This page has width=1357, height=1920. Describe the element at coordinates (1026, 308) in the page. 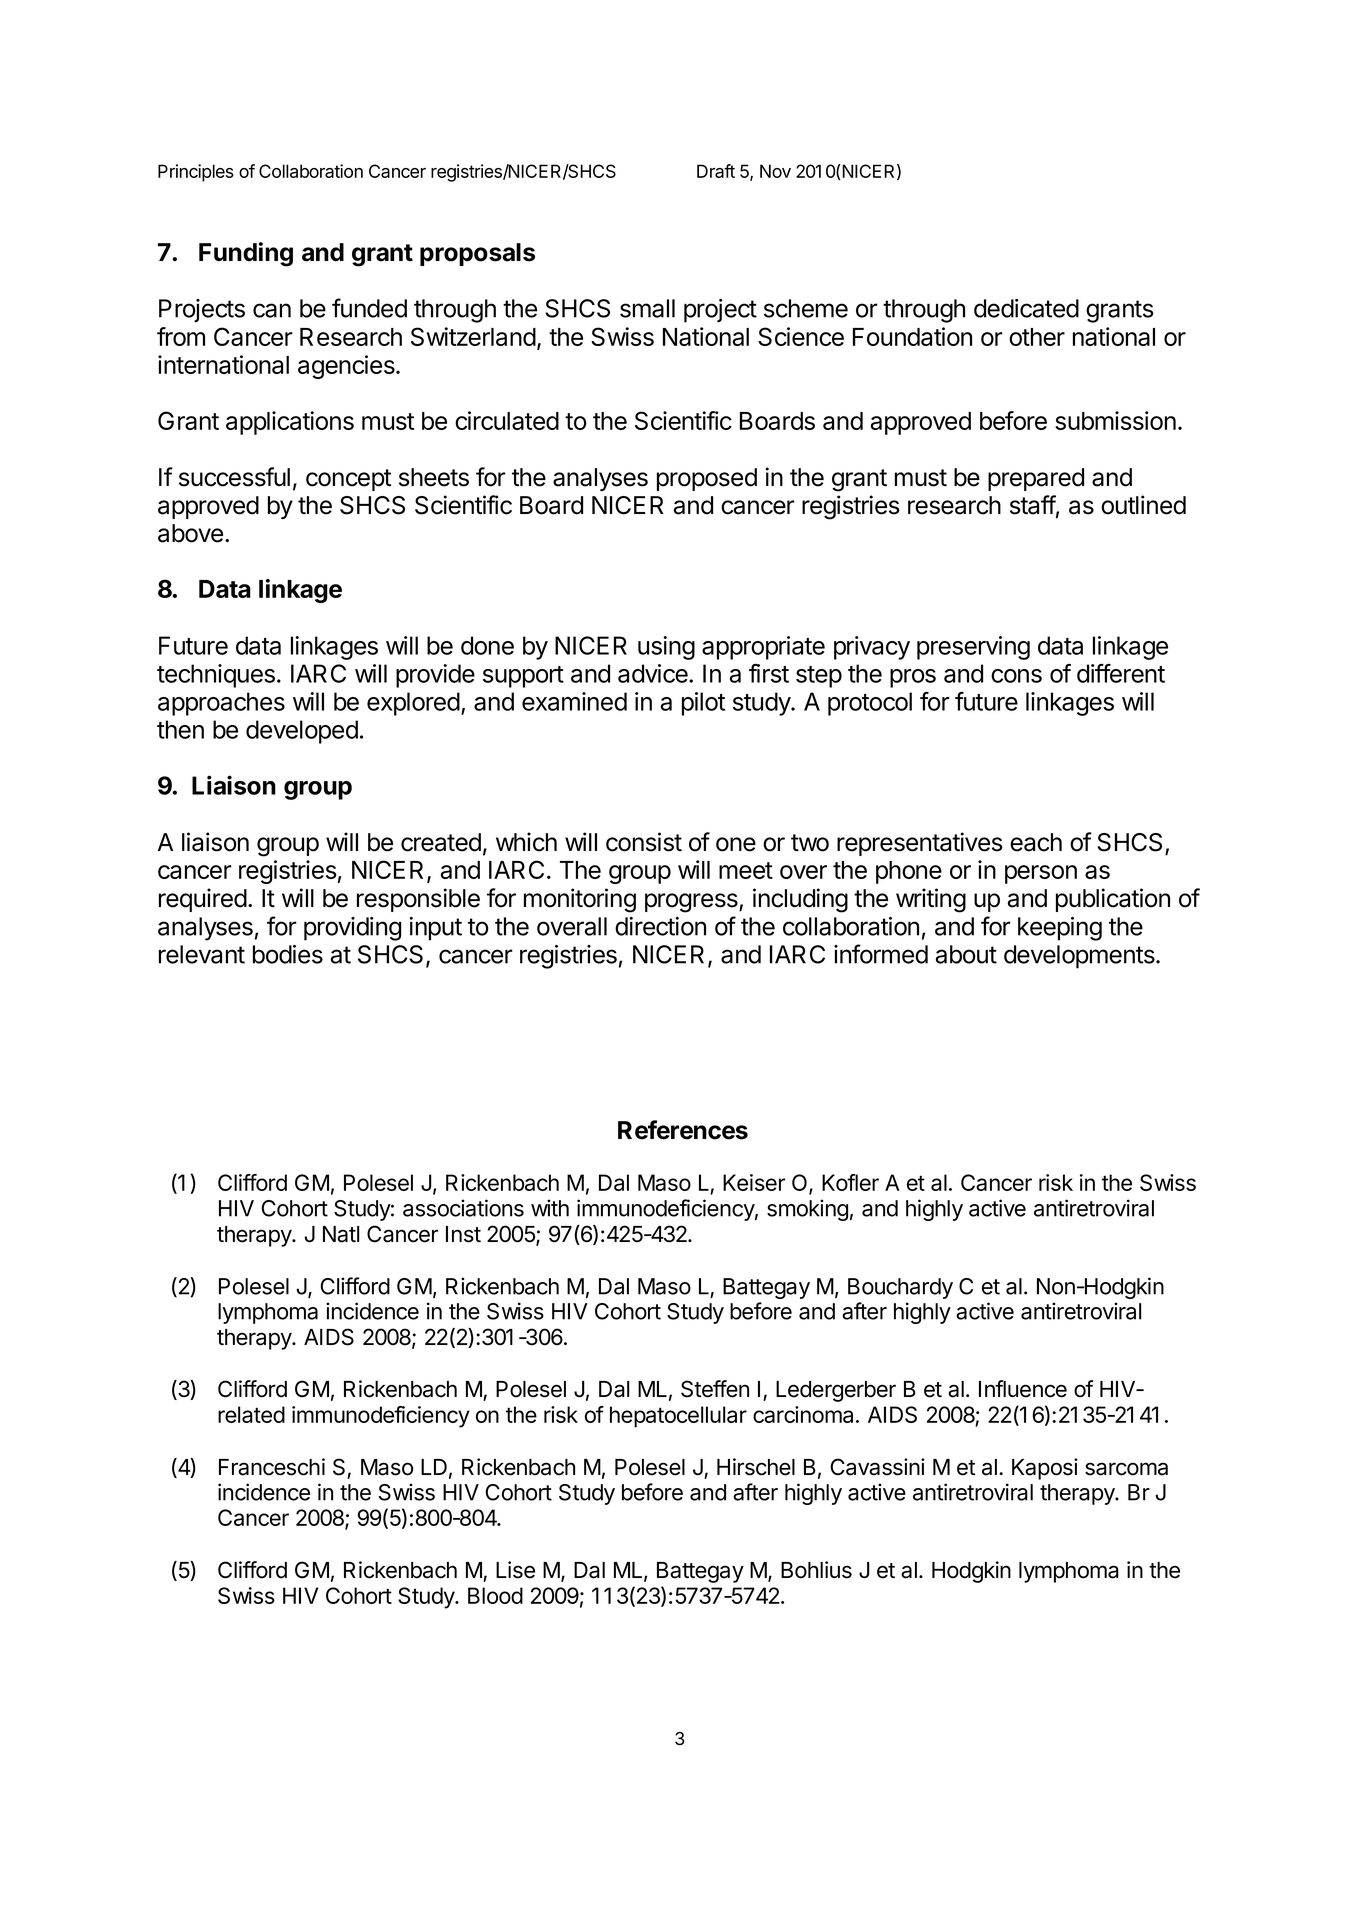

I see `dedicated` at that location.
